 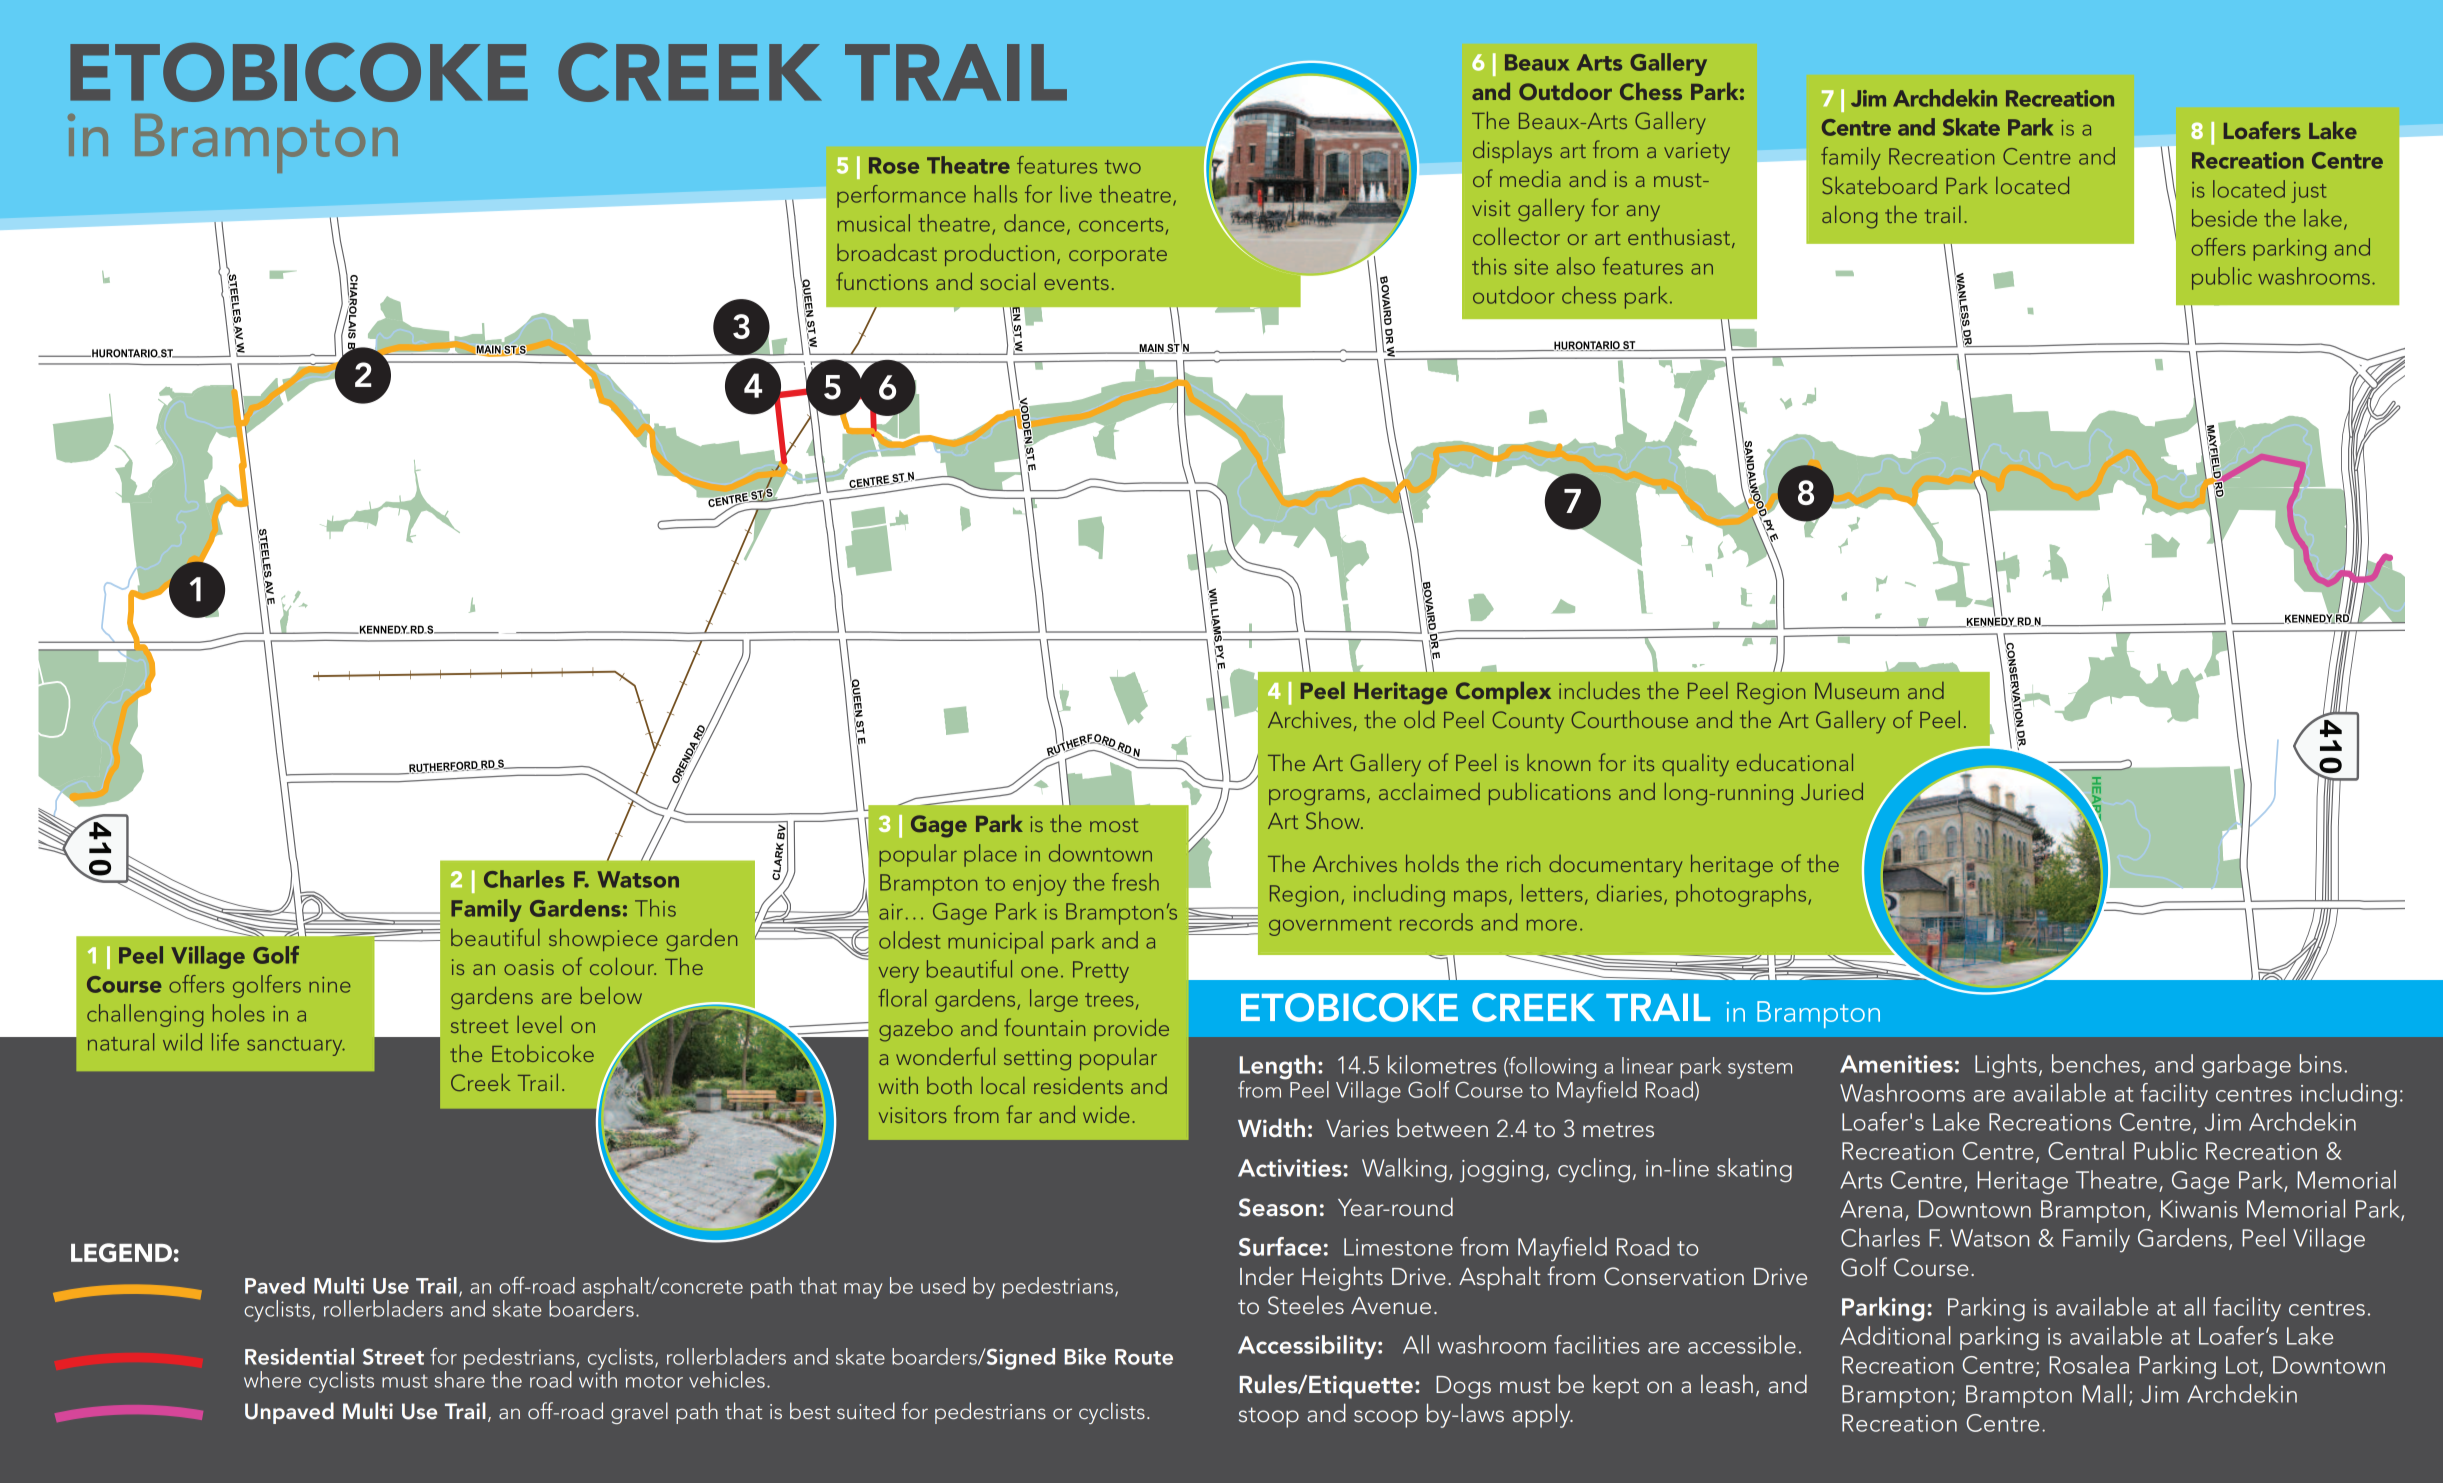 What do you see at coordinates (1144, 1357) in the screenshot?
I see `Route` at bounding box center [1144, 1357].
